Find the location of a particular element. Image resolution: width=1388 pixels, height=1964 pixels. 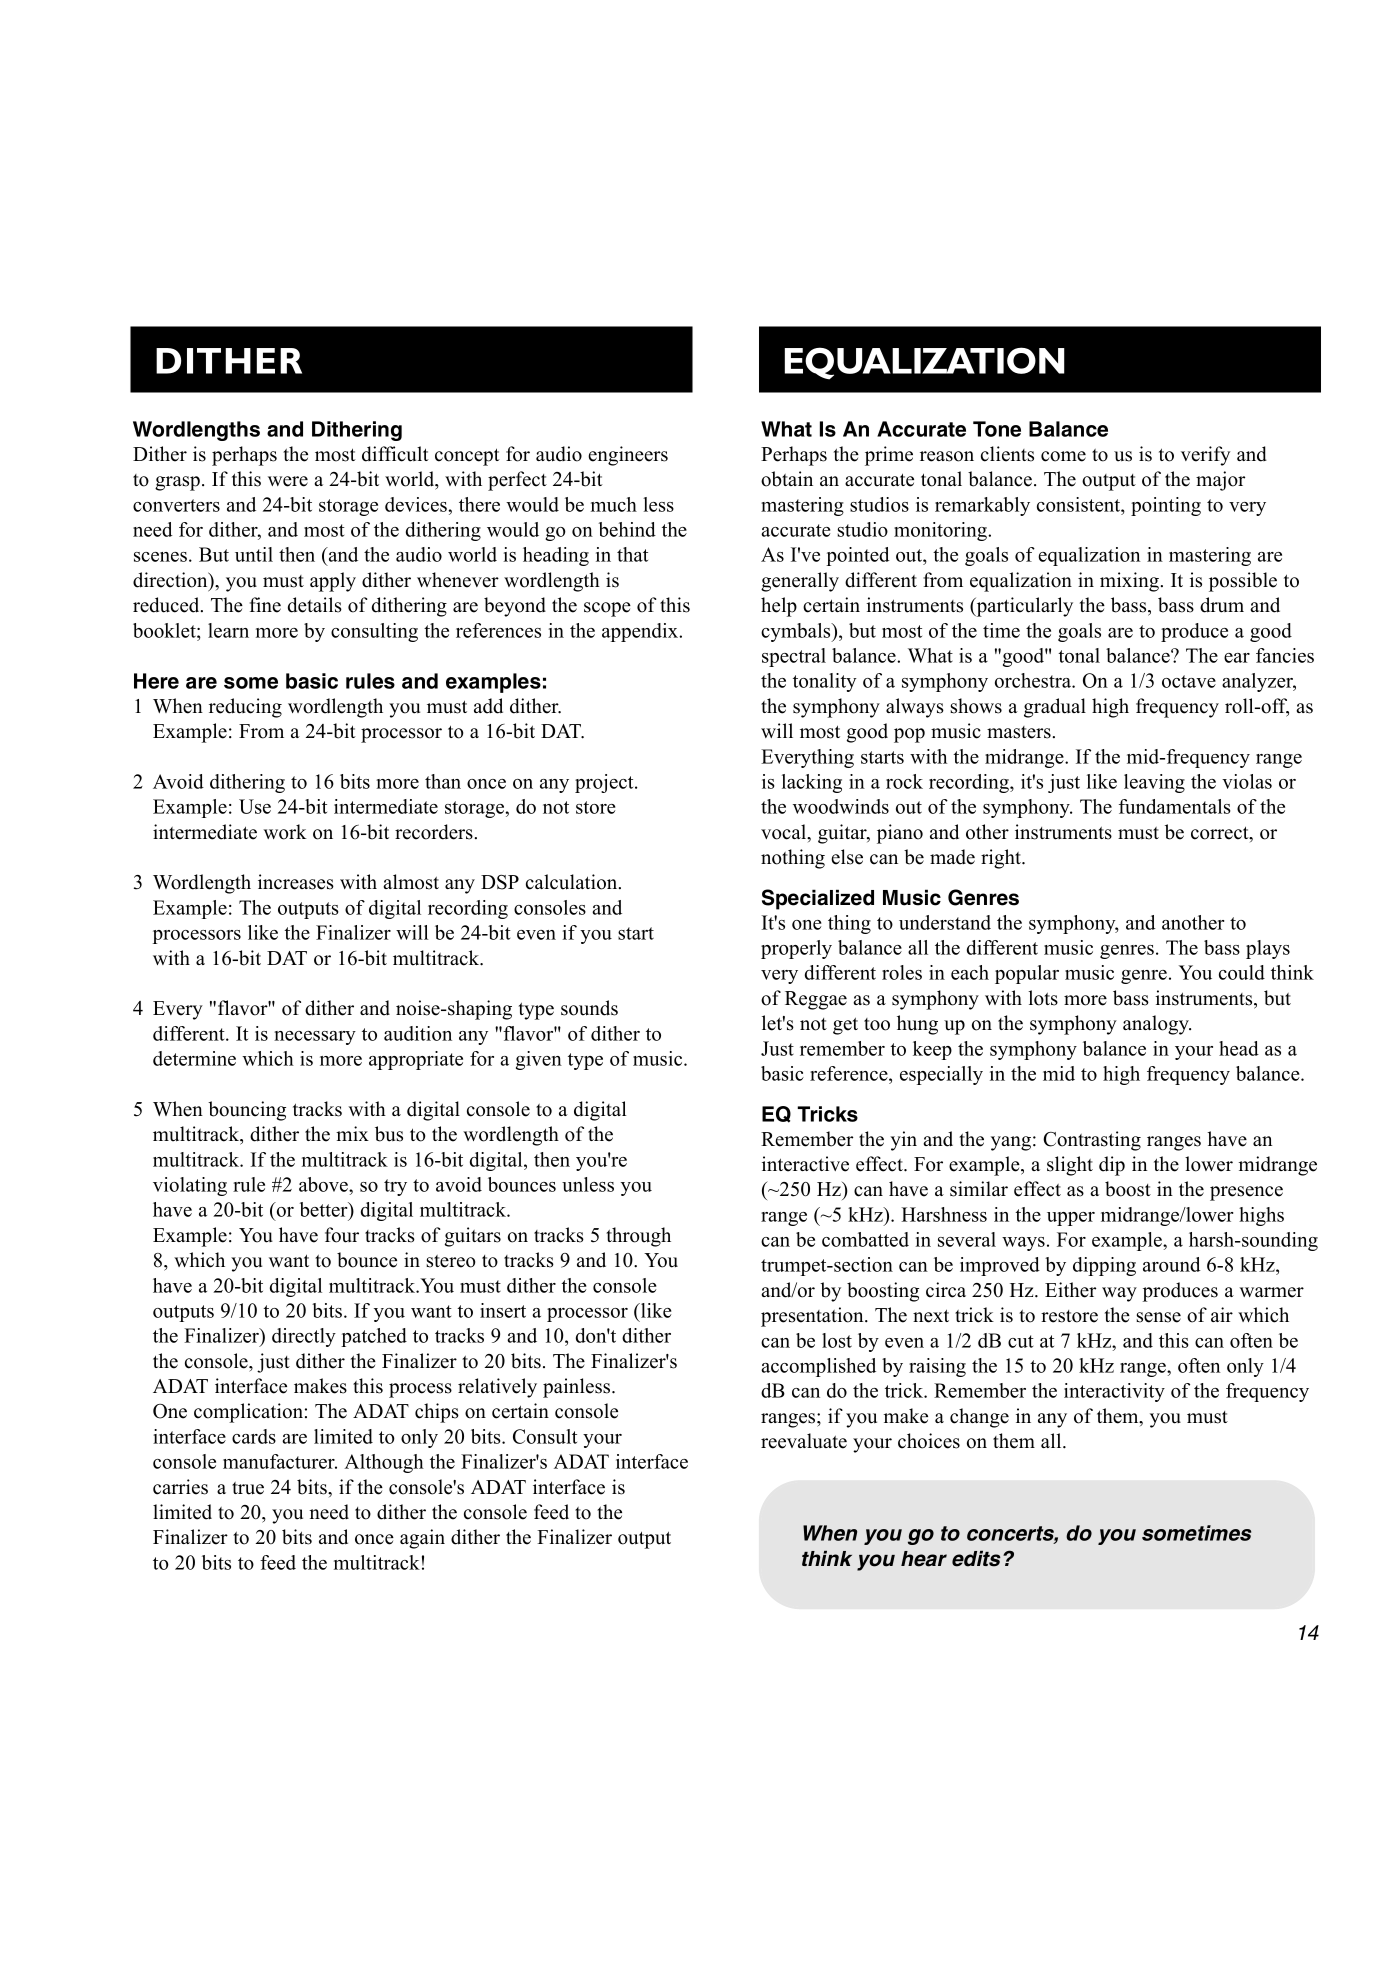

examples is located at coordinates (493, 683).
